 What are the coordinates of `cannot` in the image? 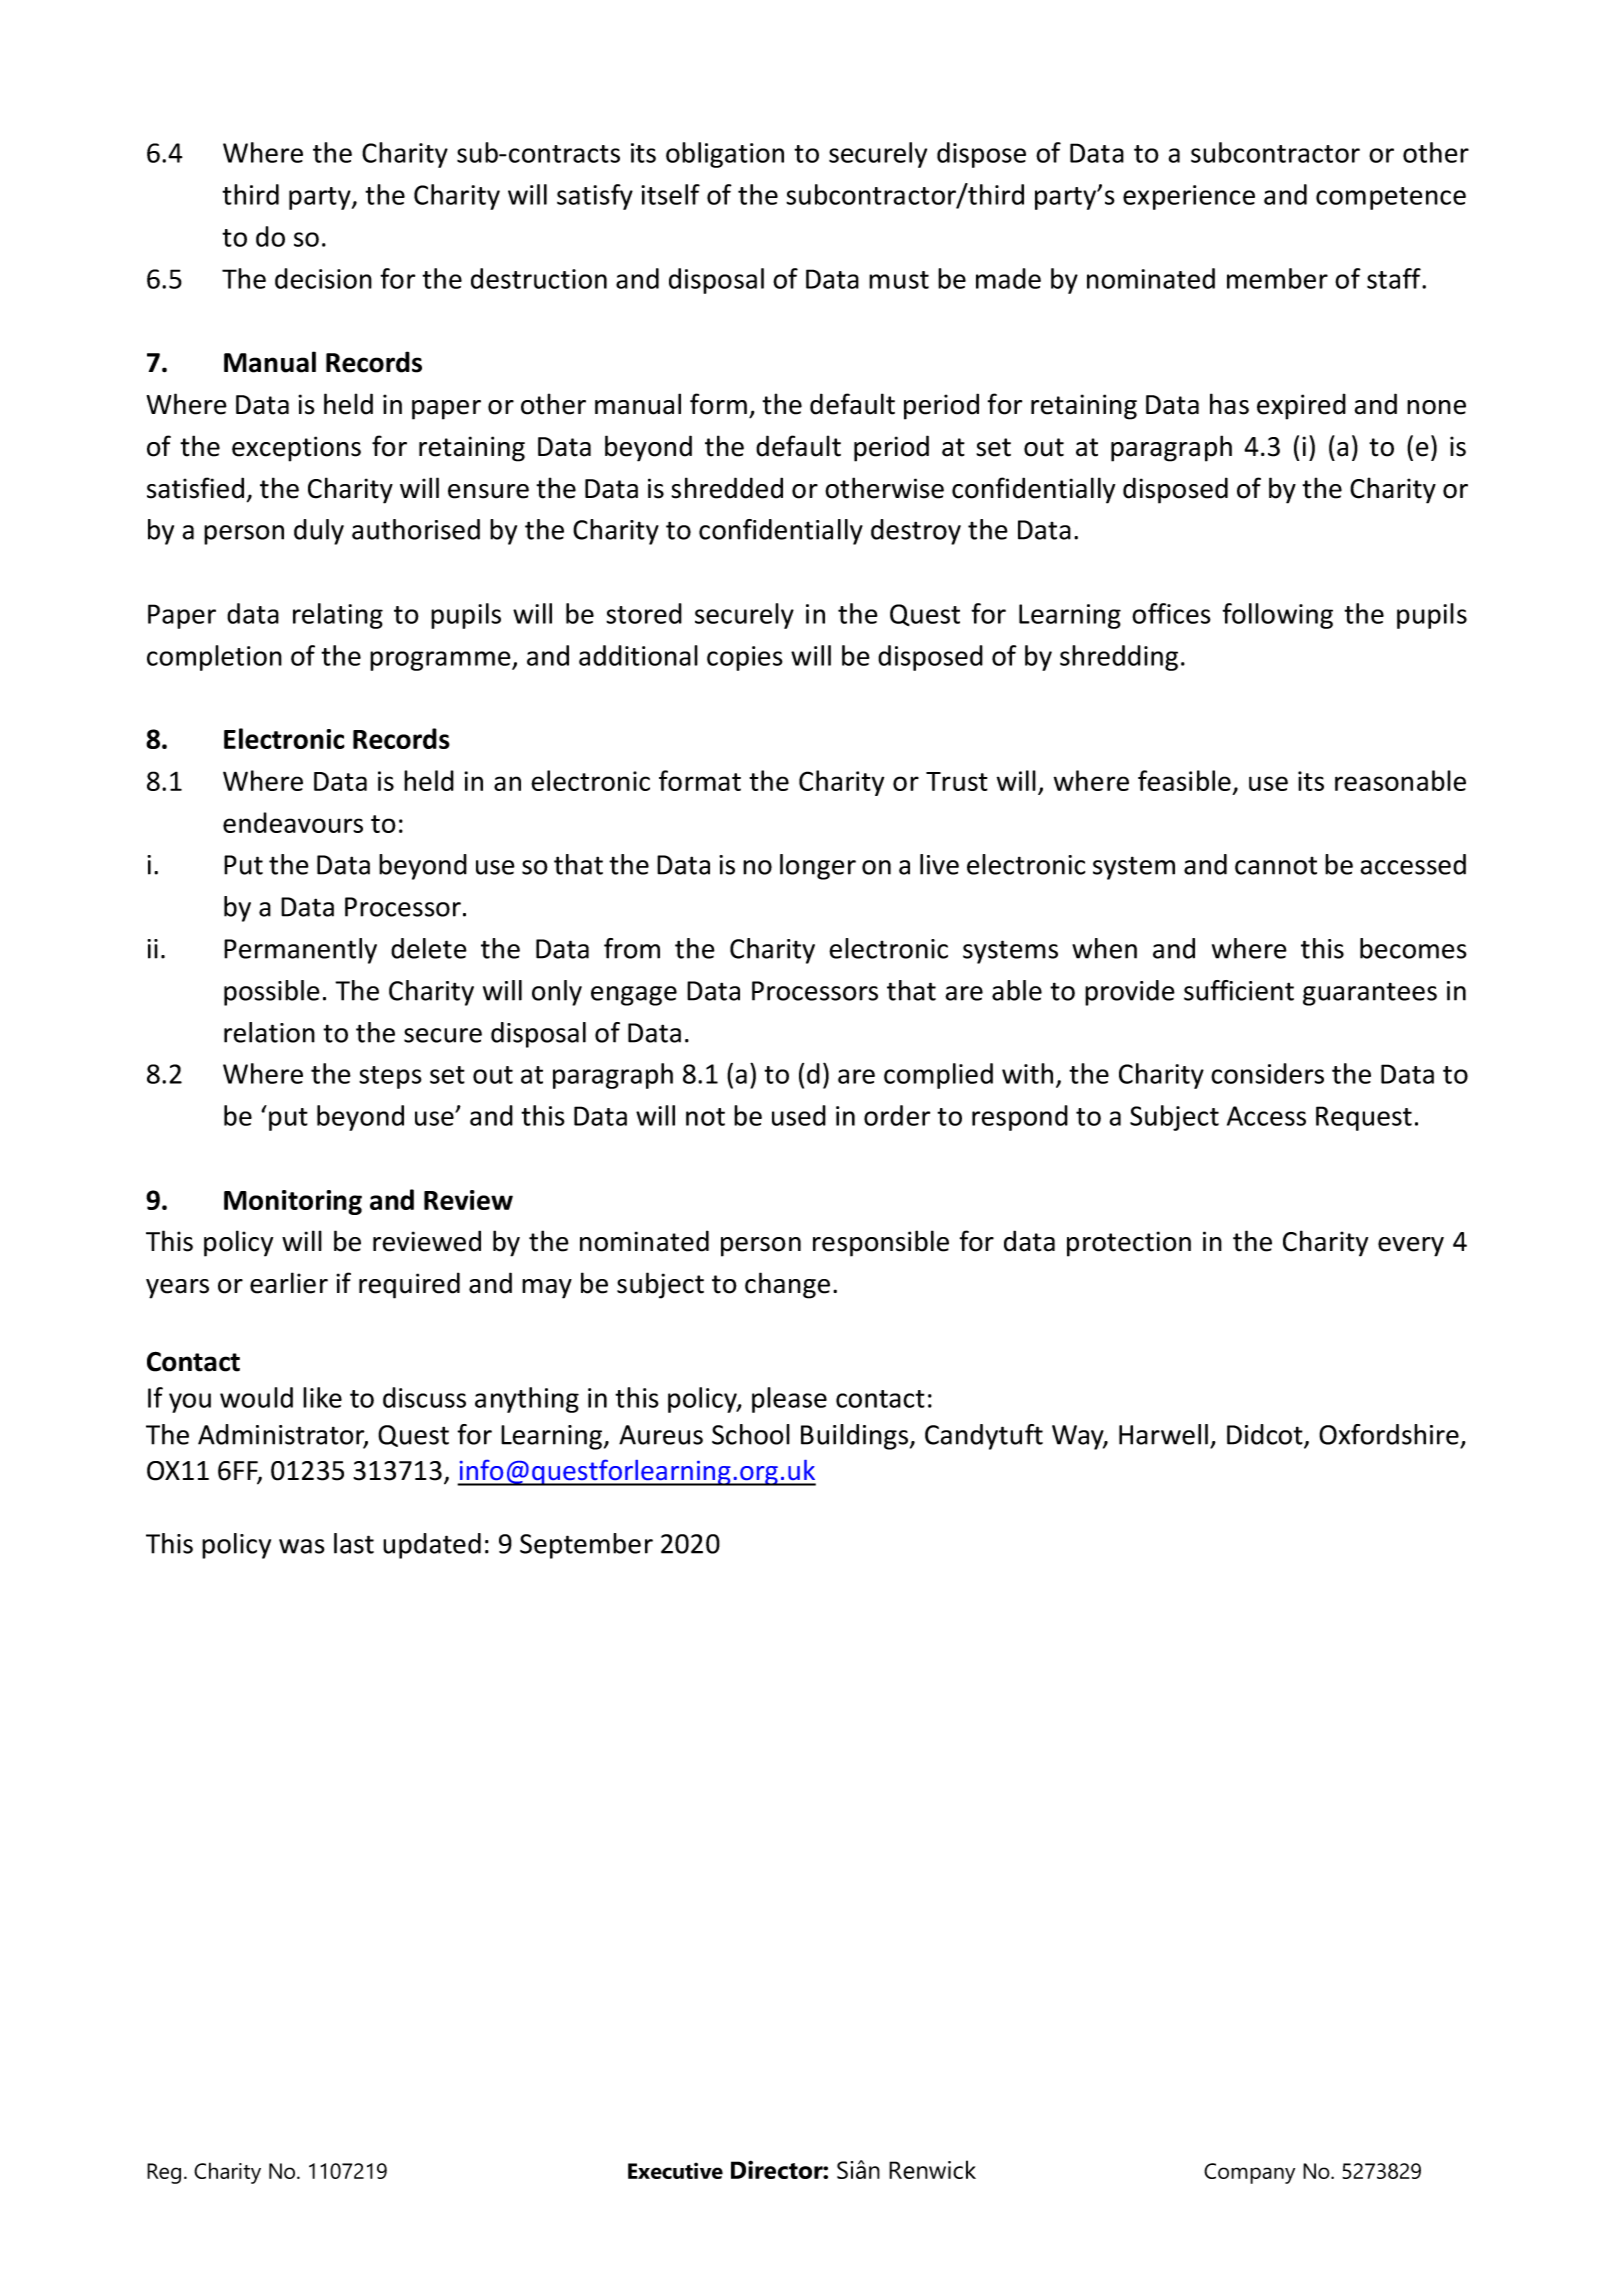 It's located at (1276, 866).
